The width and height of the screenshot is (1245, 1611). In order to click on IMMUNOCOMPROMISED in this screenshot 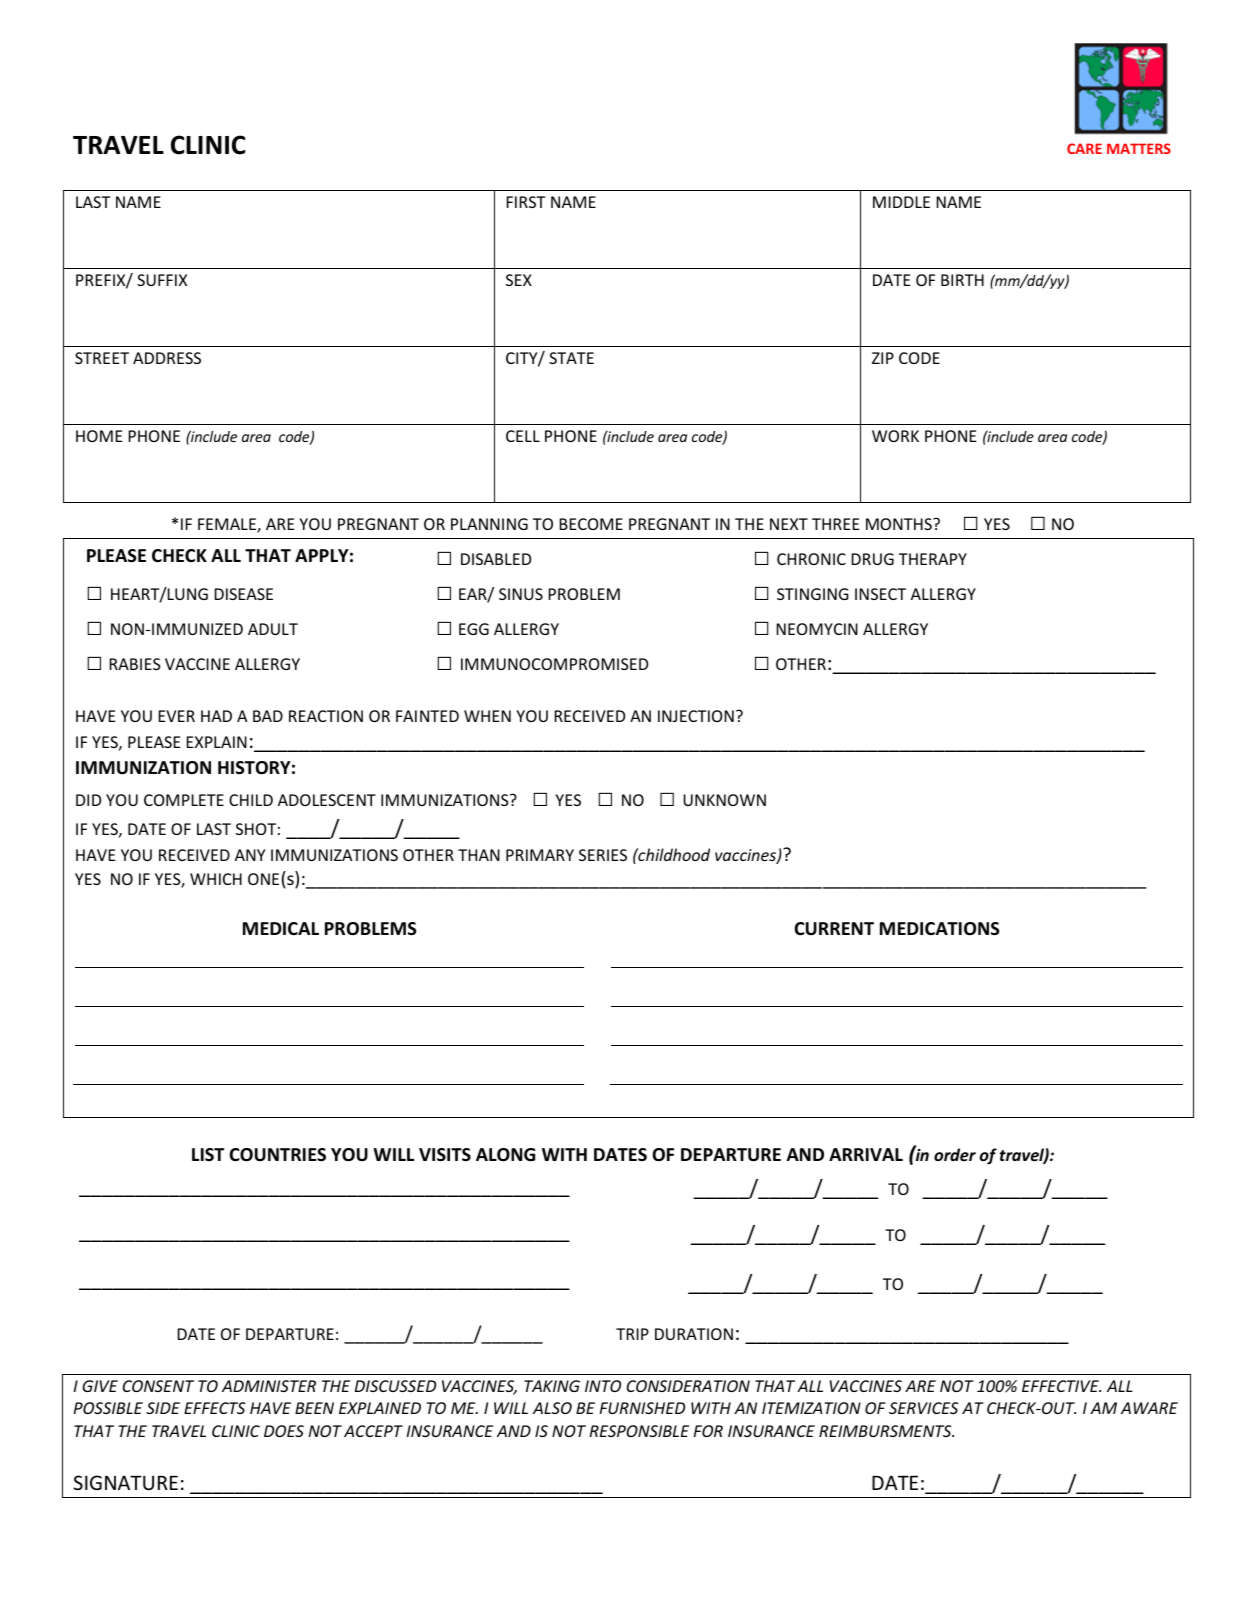, I will do `click(554, 664)`.
